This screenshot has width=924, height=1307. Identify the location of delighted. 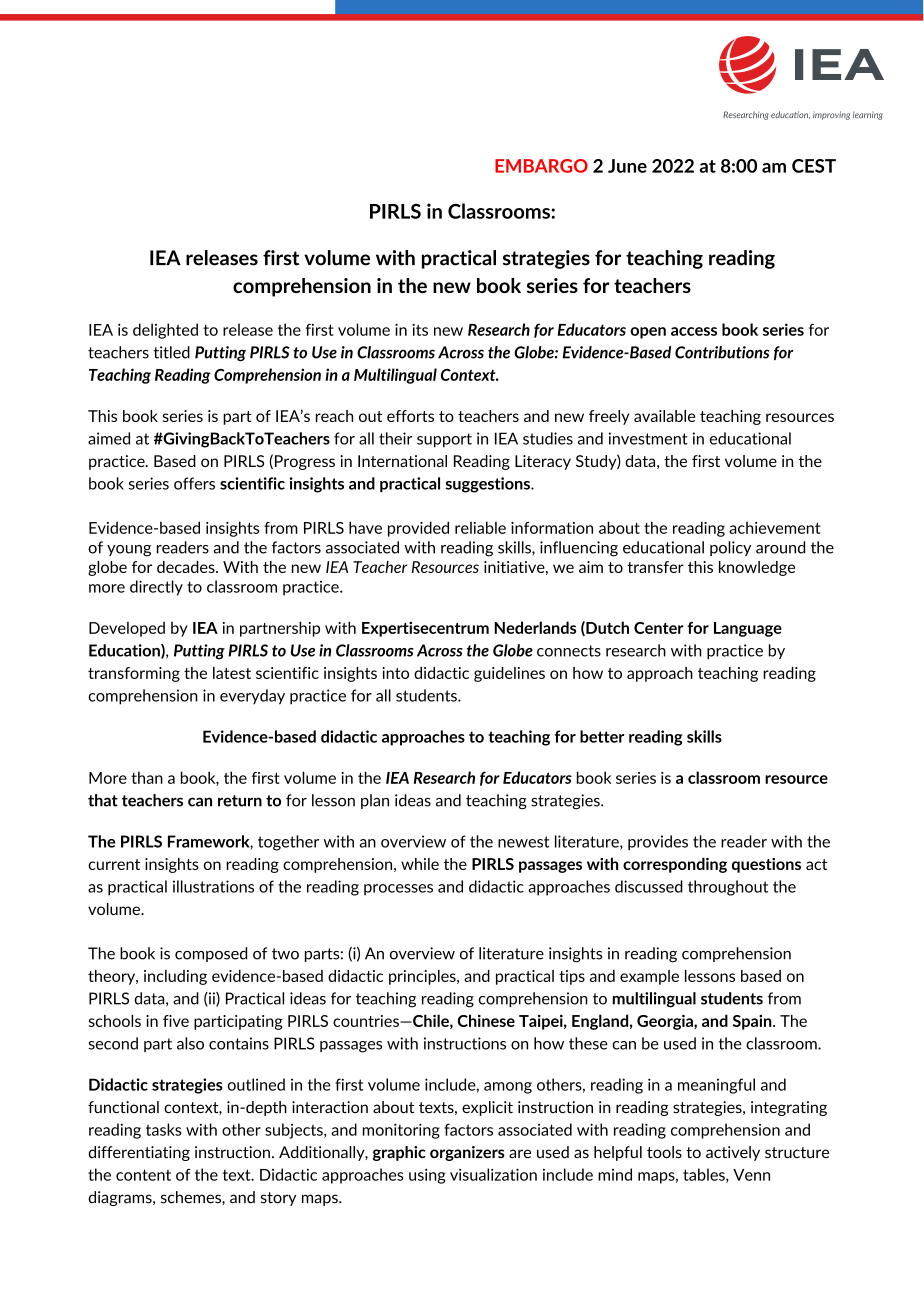
(165, 331).
